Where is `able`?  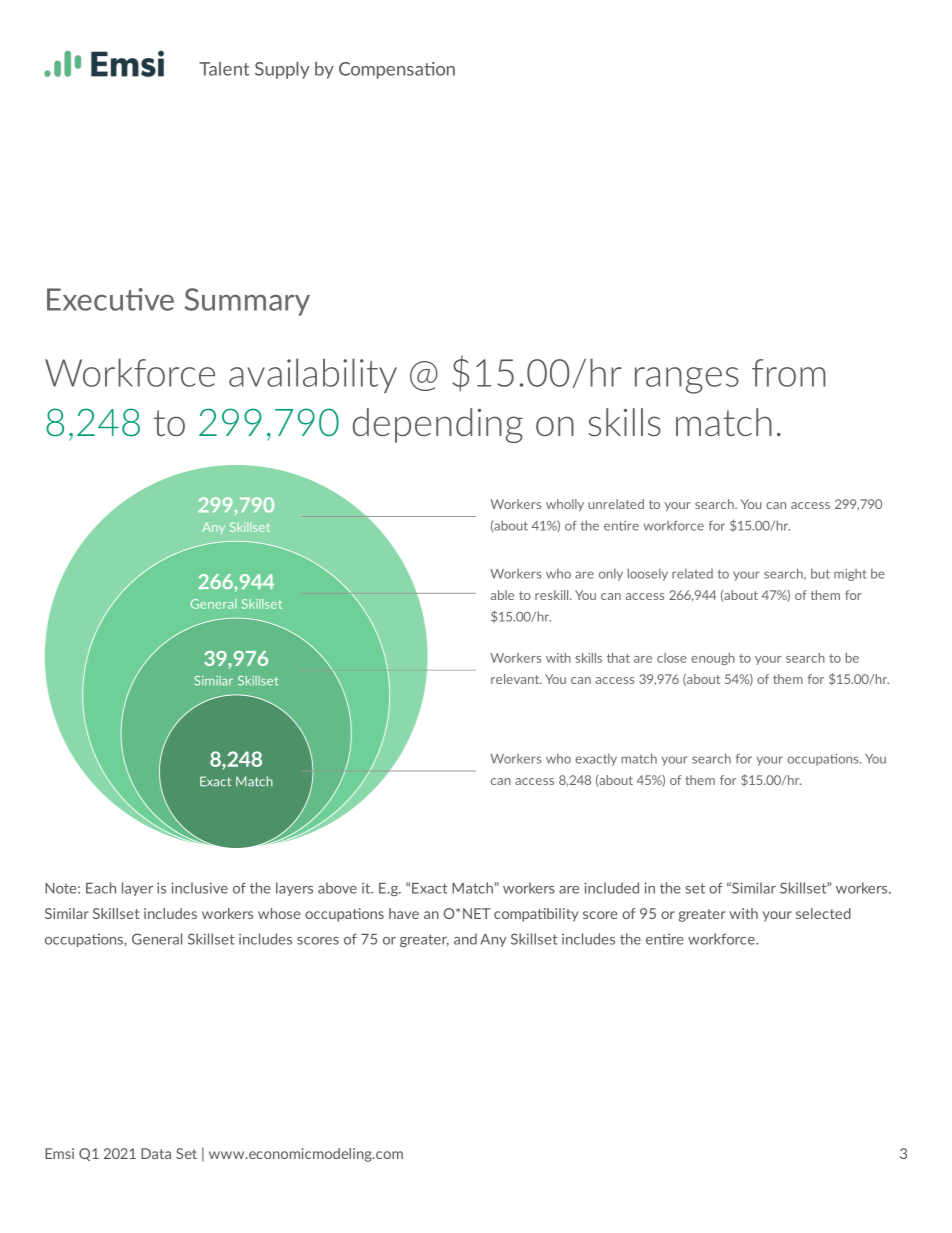 able is located at coordinates (502, 595).
